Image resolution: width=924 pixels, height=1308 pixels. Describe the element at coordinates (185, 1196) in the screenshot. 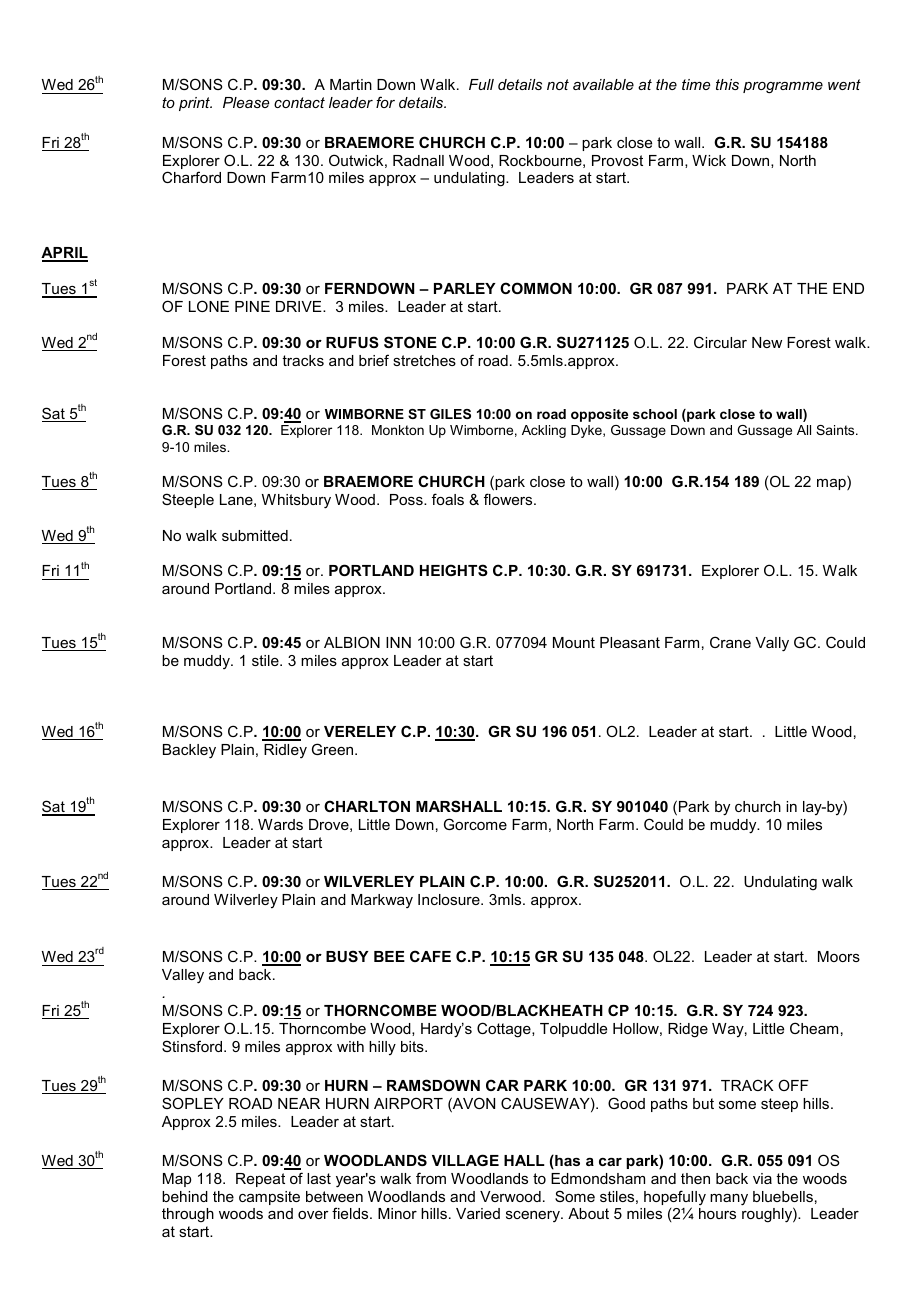

I see `behind` at that location.
